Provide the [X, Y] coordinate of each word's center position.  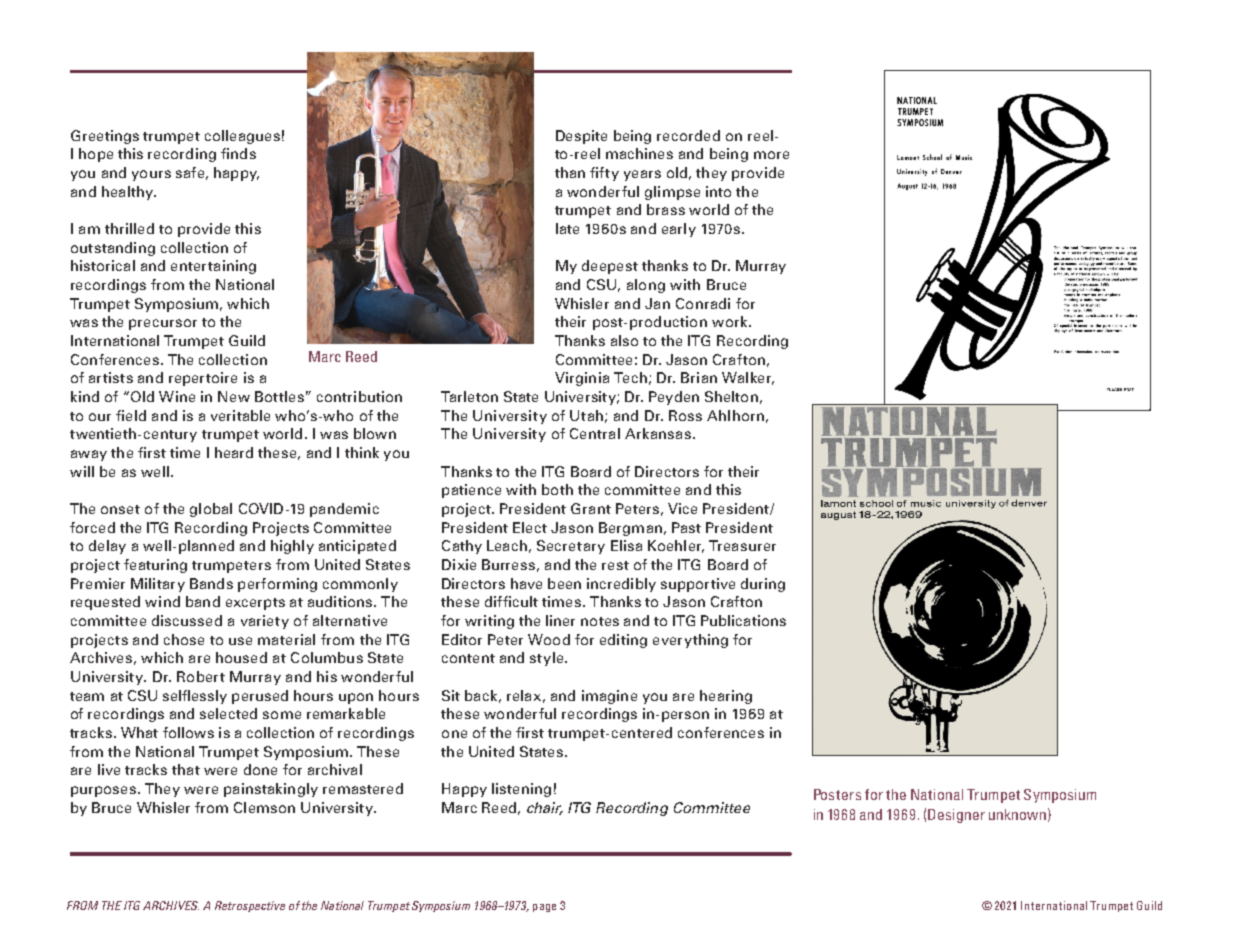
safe [190, 172]
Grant [591, 508]
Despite [581, 137]
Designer [956, 816]
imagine [609, 697]
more [771, 155]
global [211, 510]
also [624, 340]
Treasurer [742, 545]
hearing [726, 697]
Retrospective [250, 906]
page [544, 908]
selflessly [195, 697]
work [731, 321]
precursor [163, 324]
